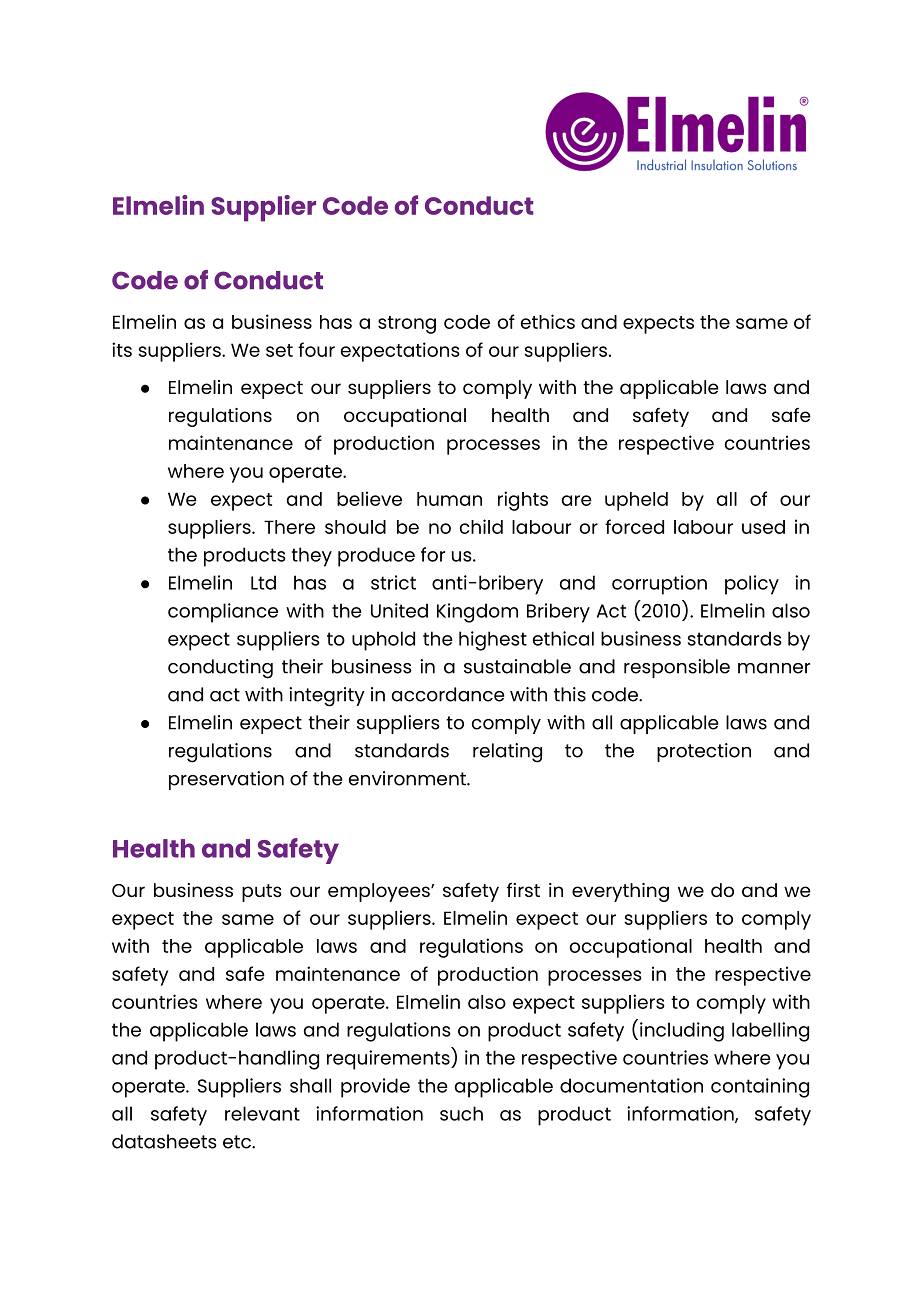 The height and width of the page is (1307, 924). Describe the element at coordinates (262, 893) in the page. I see `puts` at that location.
